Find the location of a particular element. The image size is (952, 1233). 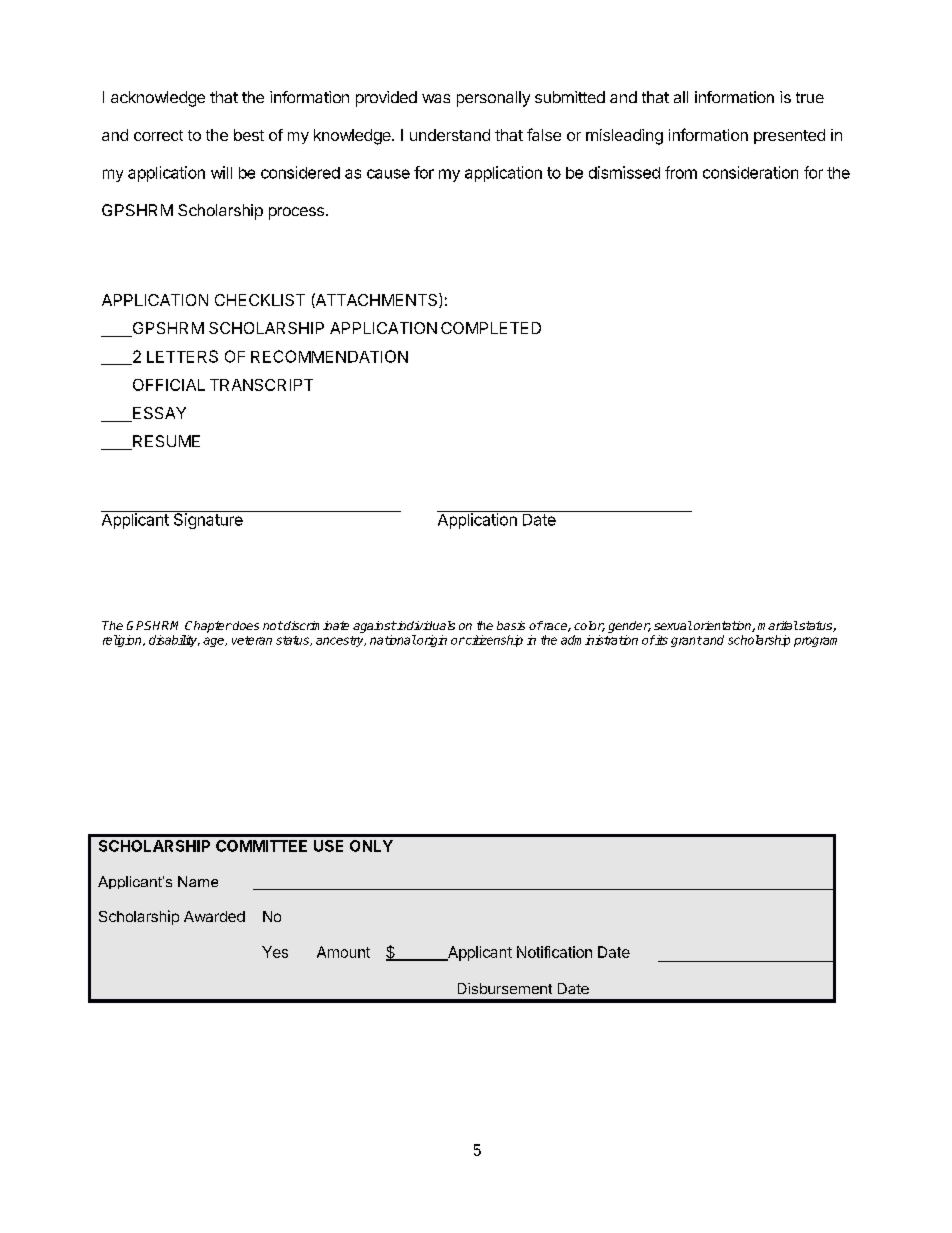

grant is located at coordinates (686, 641).
